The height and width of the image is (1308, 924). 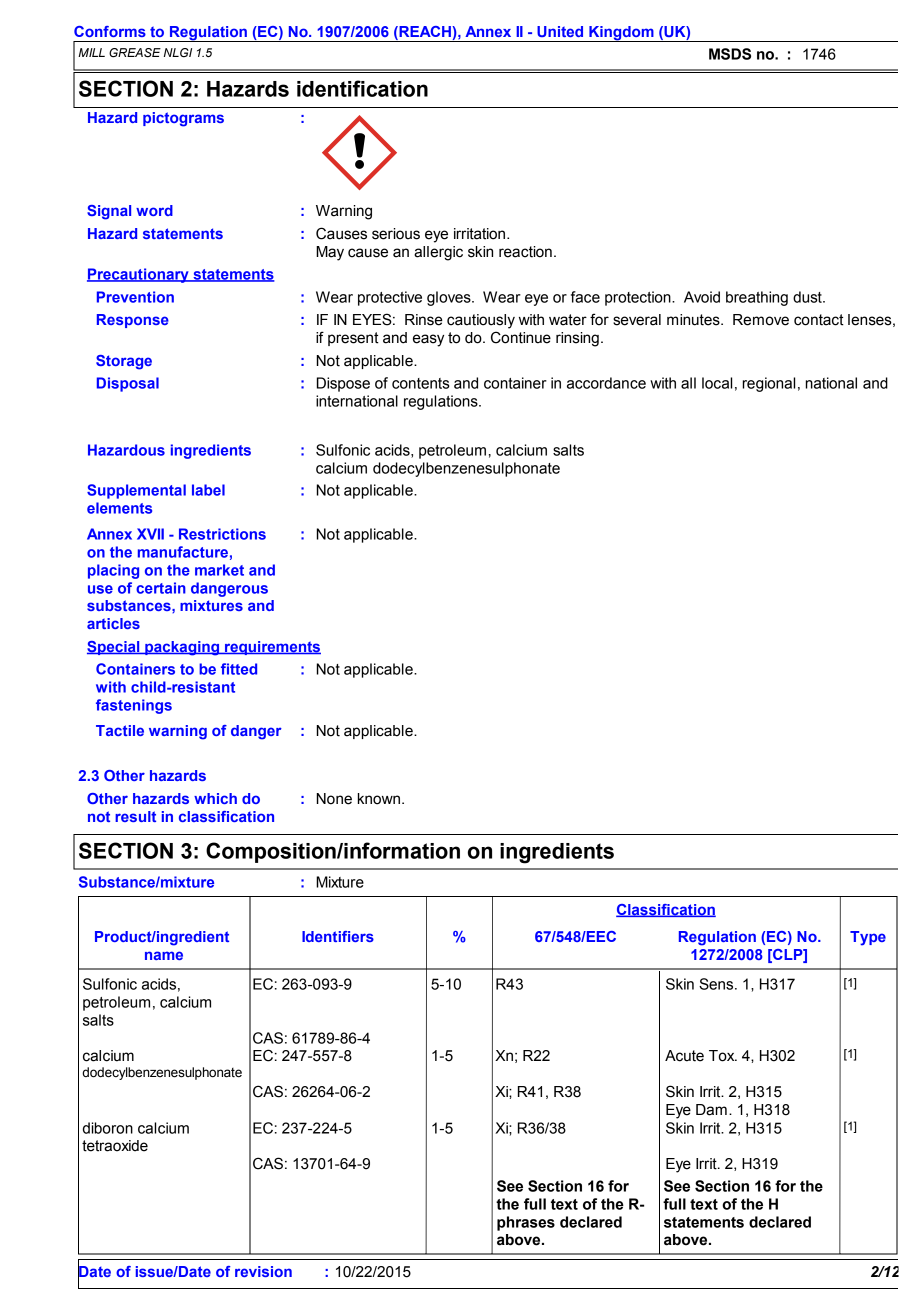 What do you see at coordinates (768, 384) in the image?
I see `regional` at bounding box center [768, 384].
